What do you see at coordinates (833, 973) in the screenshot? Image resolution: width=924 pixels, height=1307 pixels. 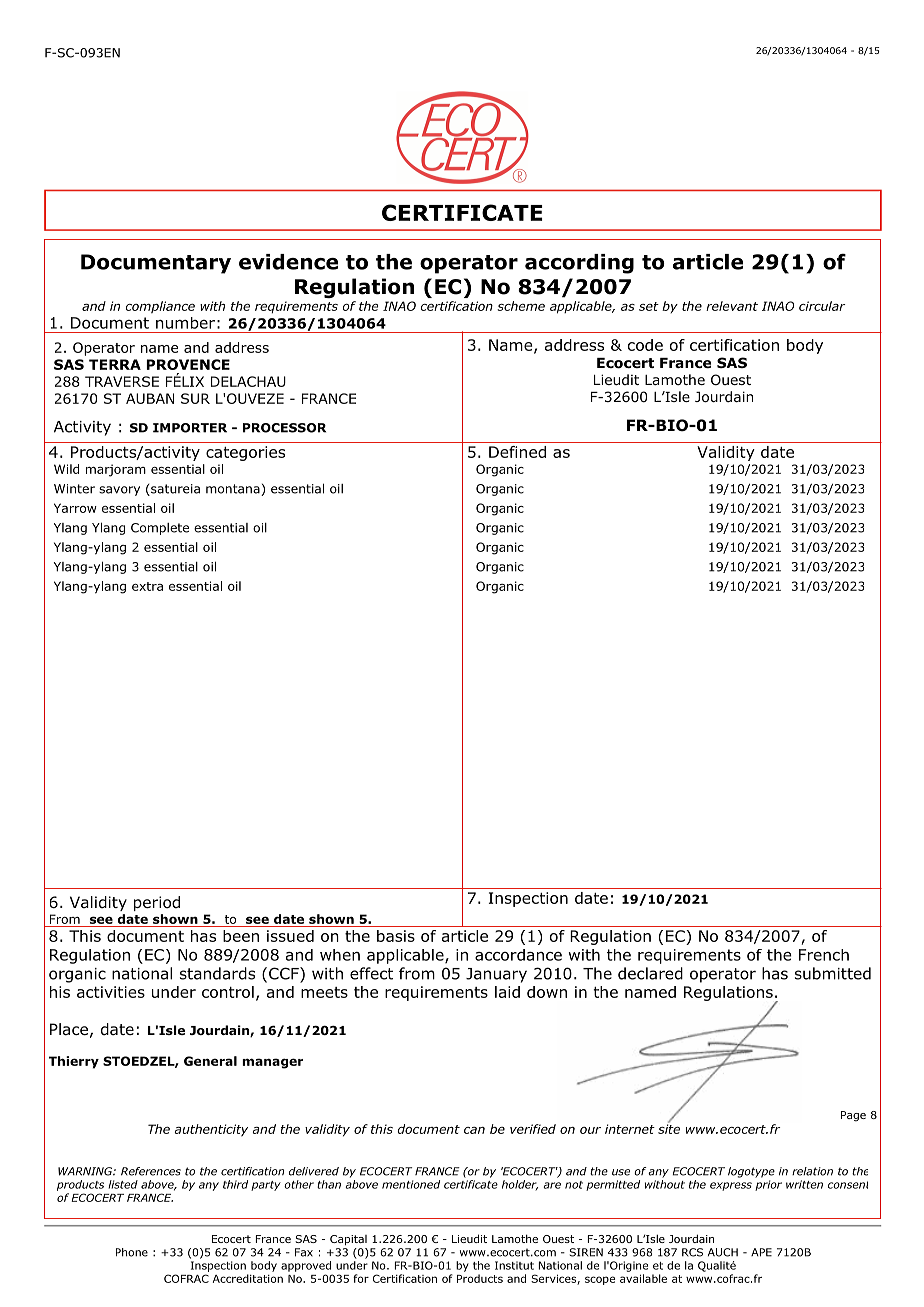 I see `submitted` at bounding box center [833, 973].
